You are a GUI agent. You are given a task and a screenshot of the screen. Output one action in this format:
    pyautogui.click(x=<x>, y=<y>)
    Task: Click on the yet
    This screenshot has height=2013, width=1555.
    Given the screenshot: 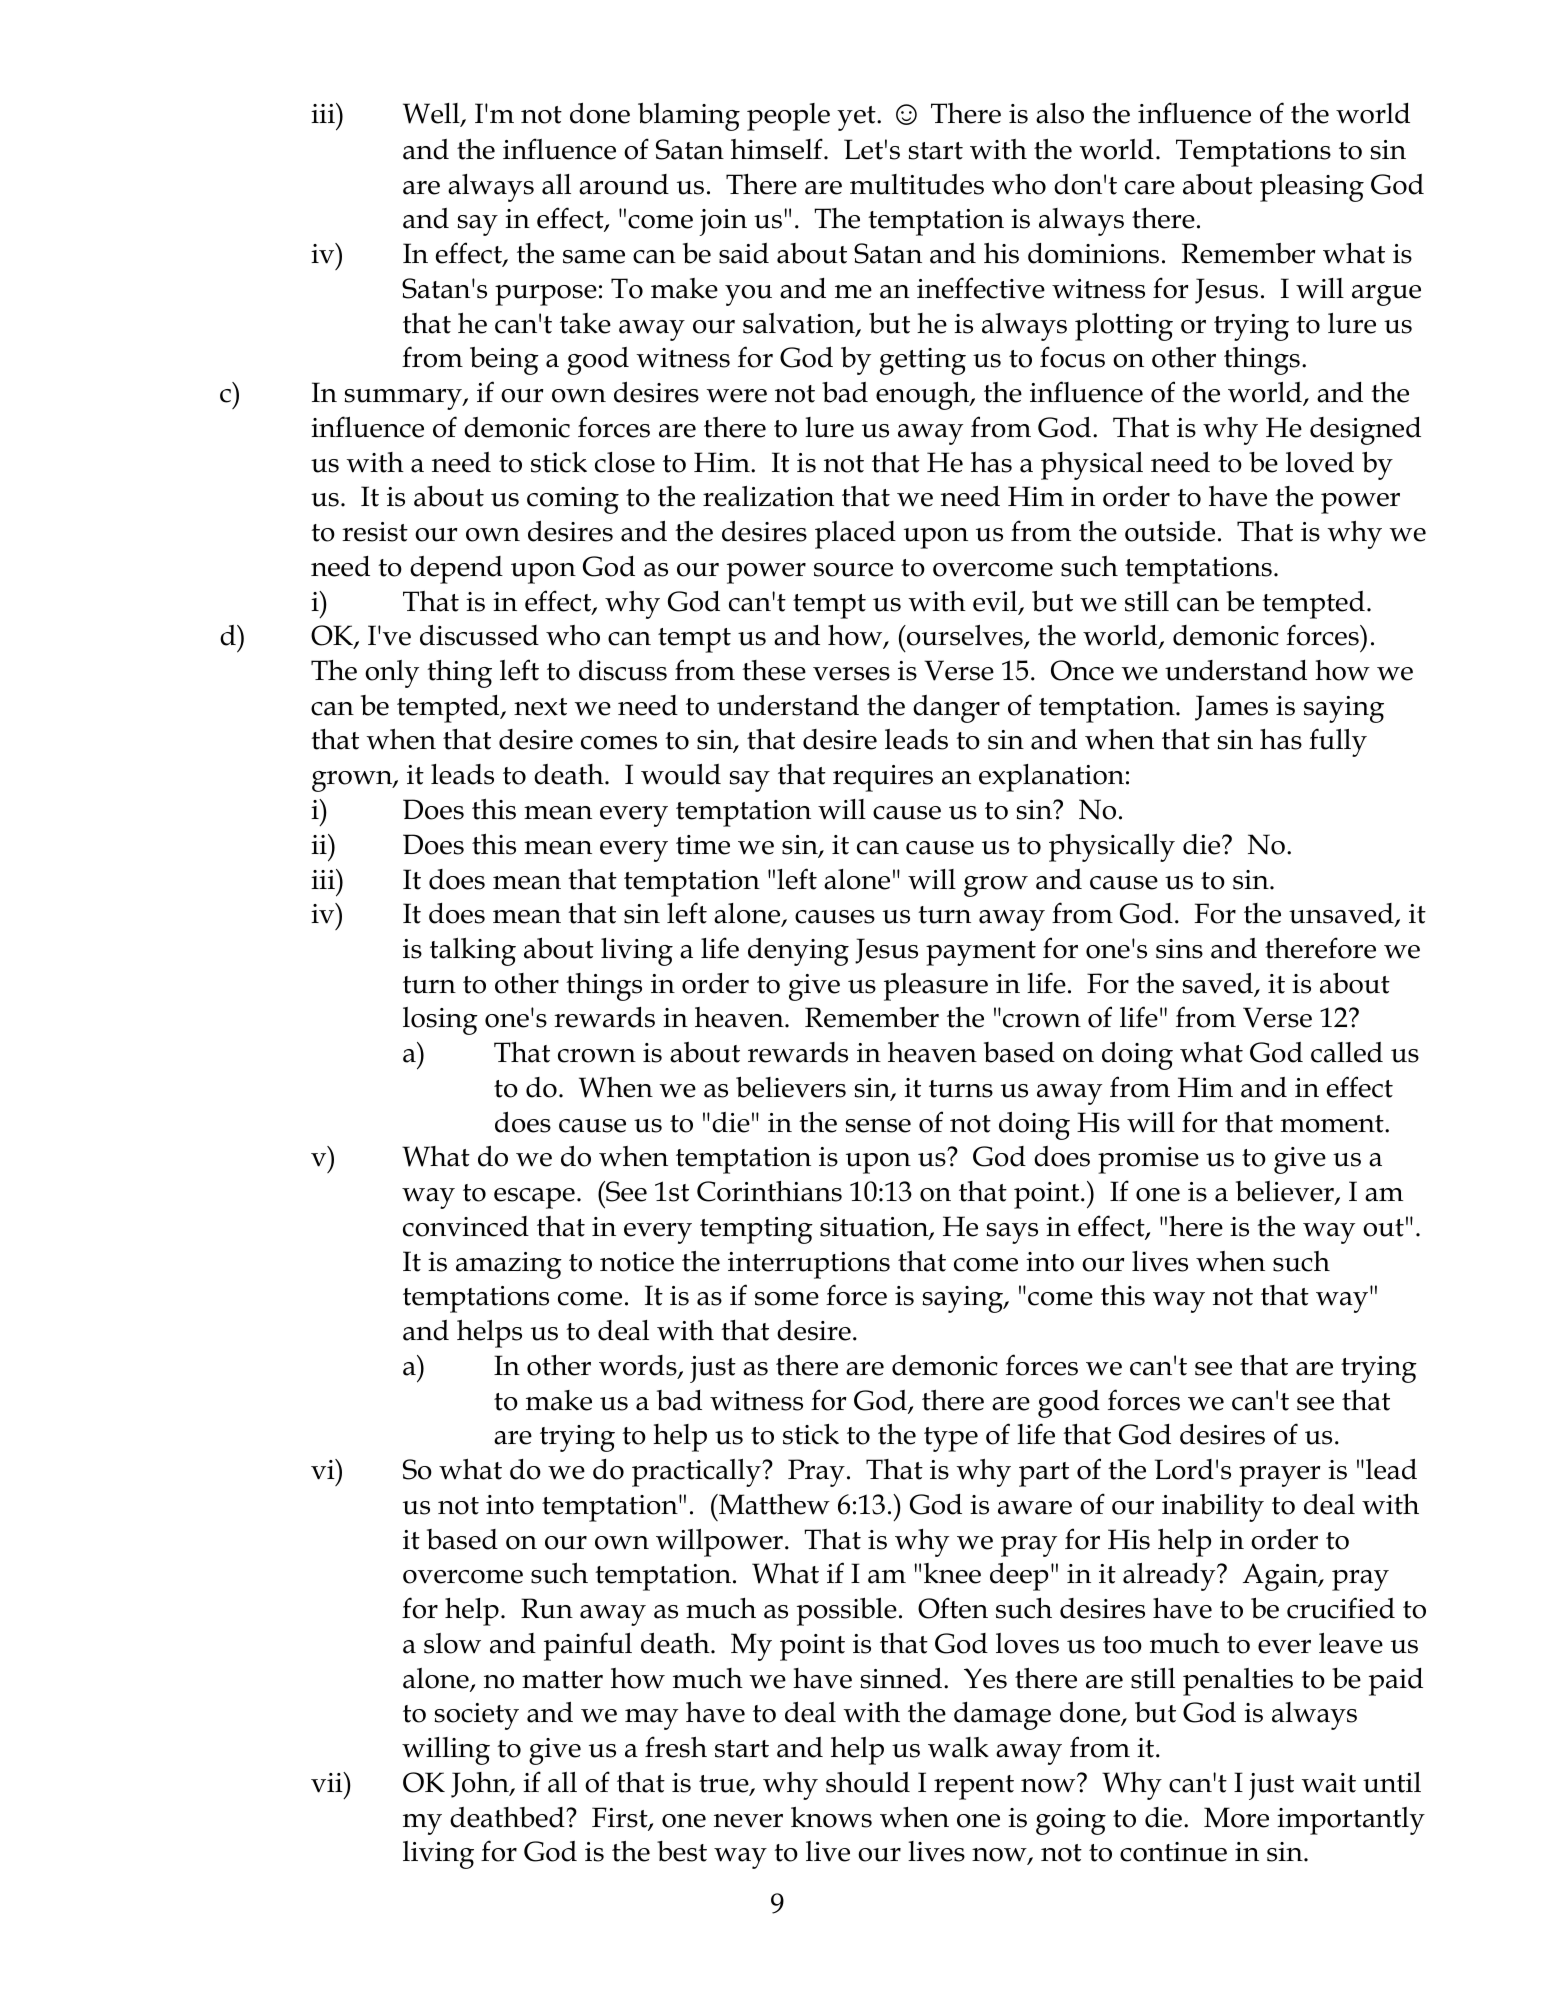 What is the action you would take?
    pyautogui.click(x=857, y=118)
